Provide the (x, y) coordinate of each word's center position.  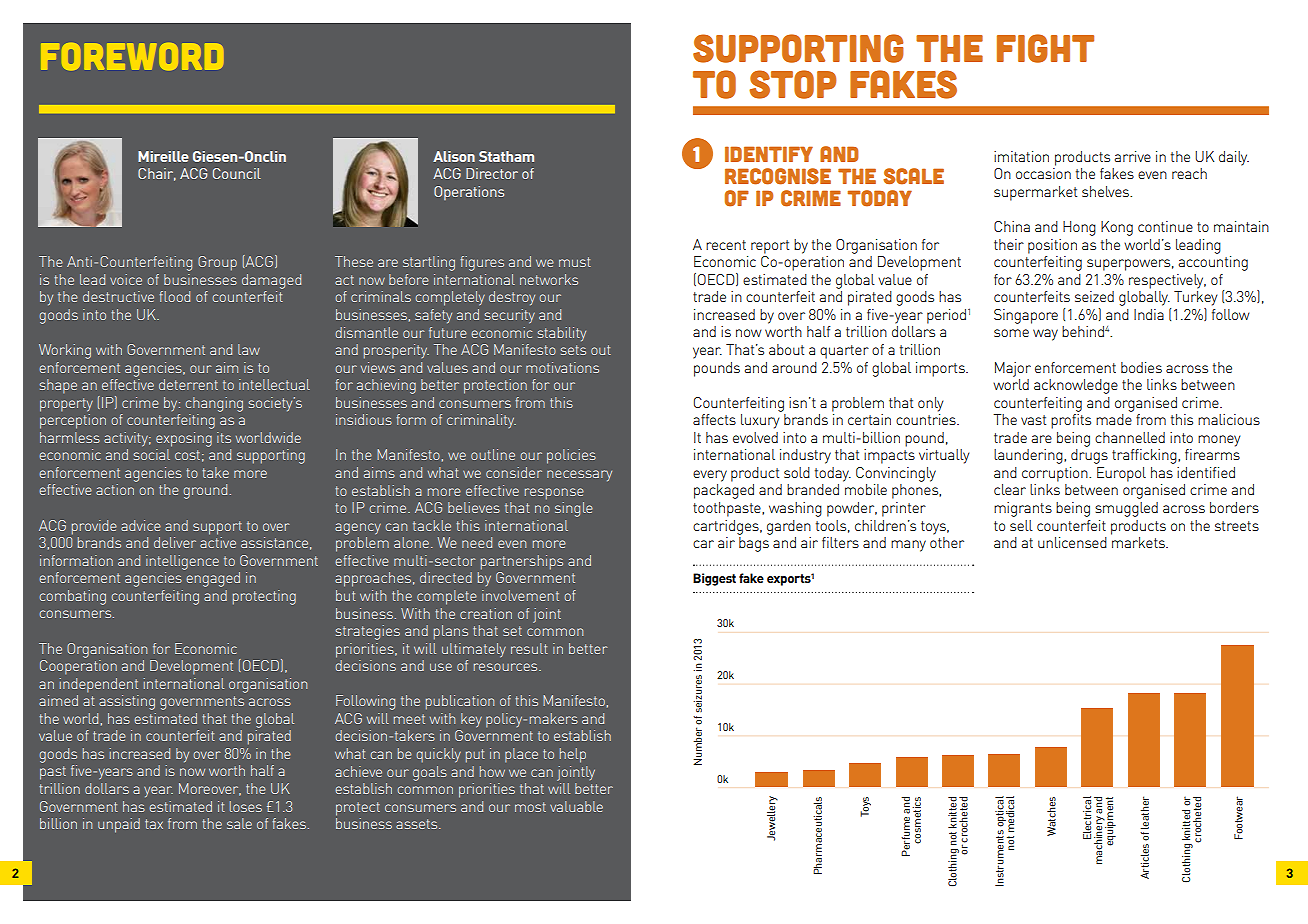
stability (562, 334)
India (1149, 314)
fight (1045, 48)
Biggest (714, 579)
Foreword (132, 56)
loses (246, 806)
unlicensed (1072, 542)
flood (175, 296)
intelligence (182, 562)
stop (792, 84)
